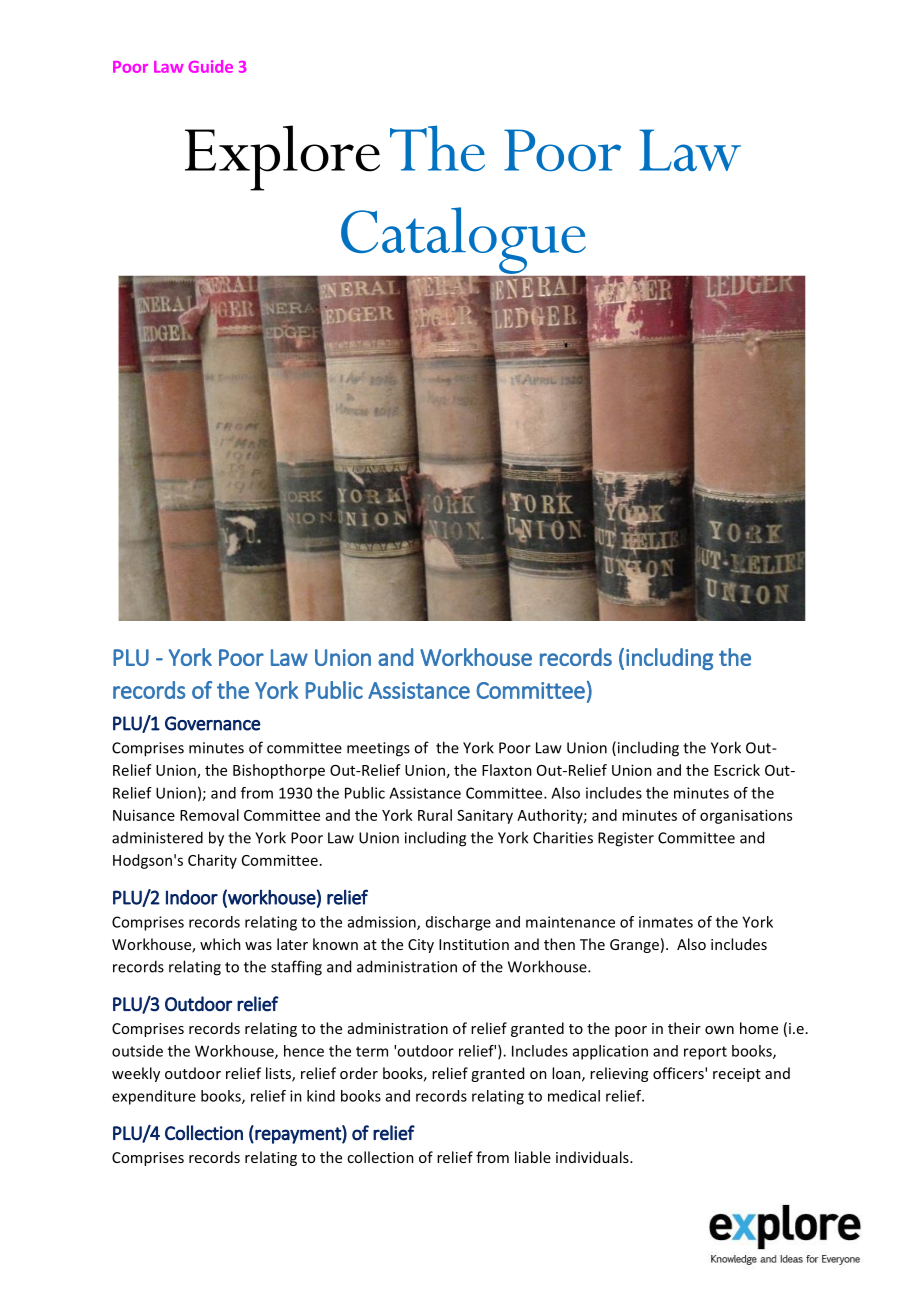 The height and width of the screenshot is (1308, 924). I want to click on organisations, so click(746, 816).
